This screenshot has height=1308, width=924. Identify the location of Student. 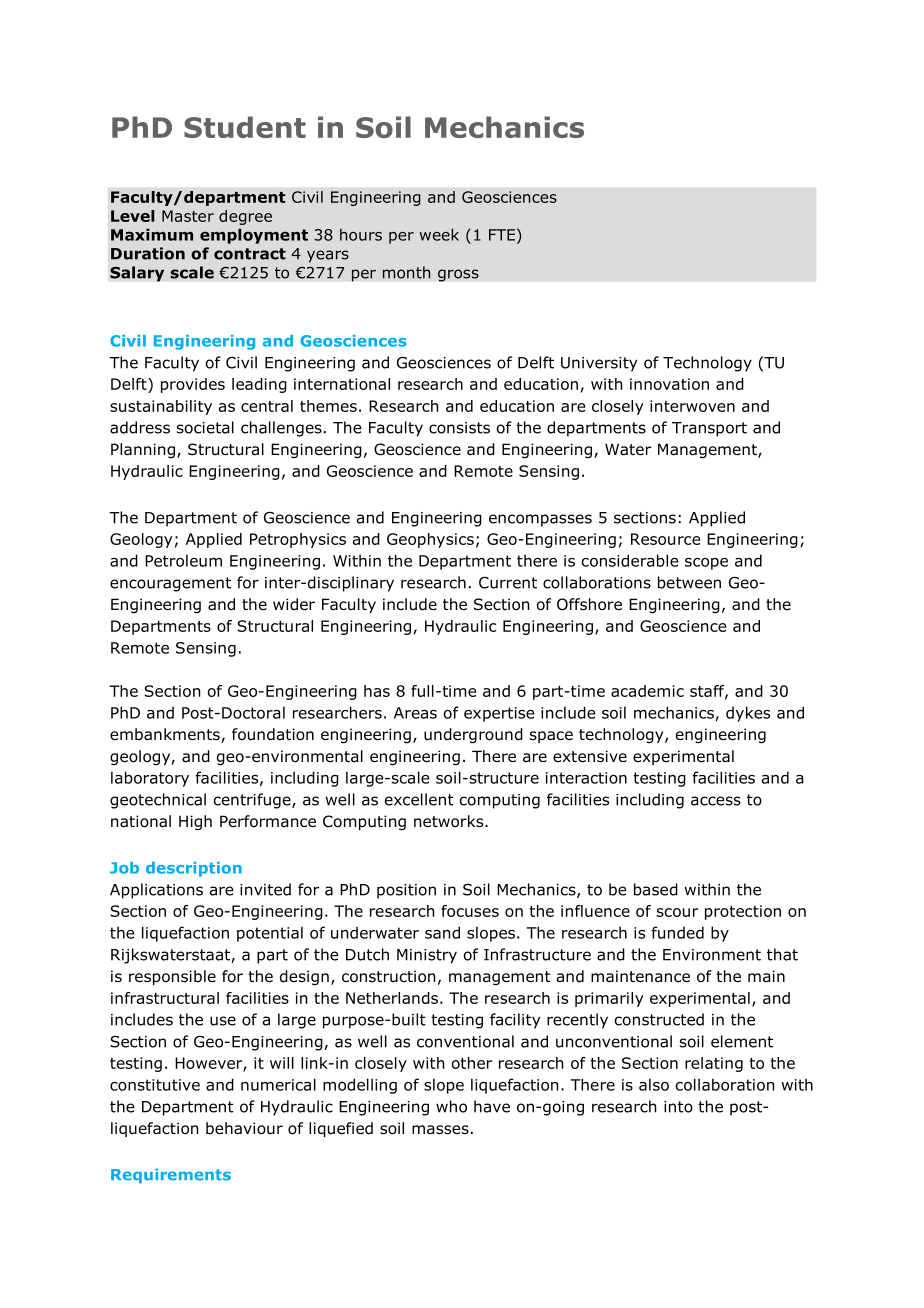
(245, 127).
